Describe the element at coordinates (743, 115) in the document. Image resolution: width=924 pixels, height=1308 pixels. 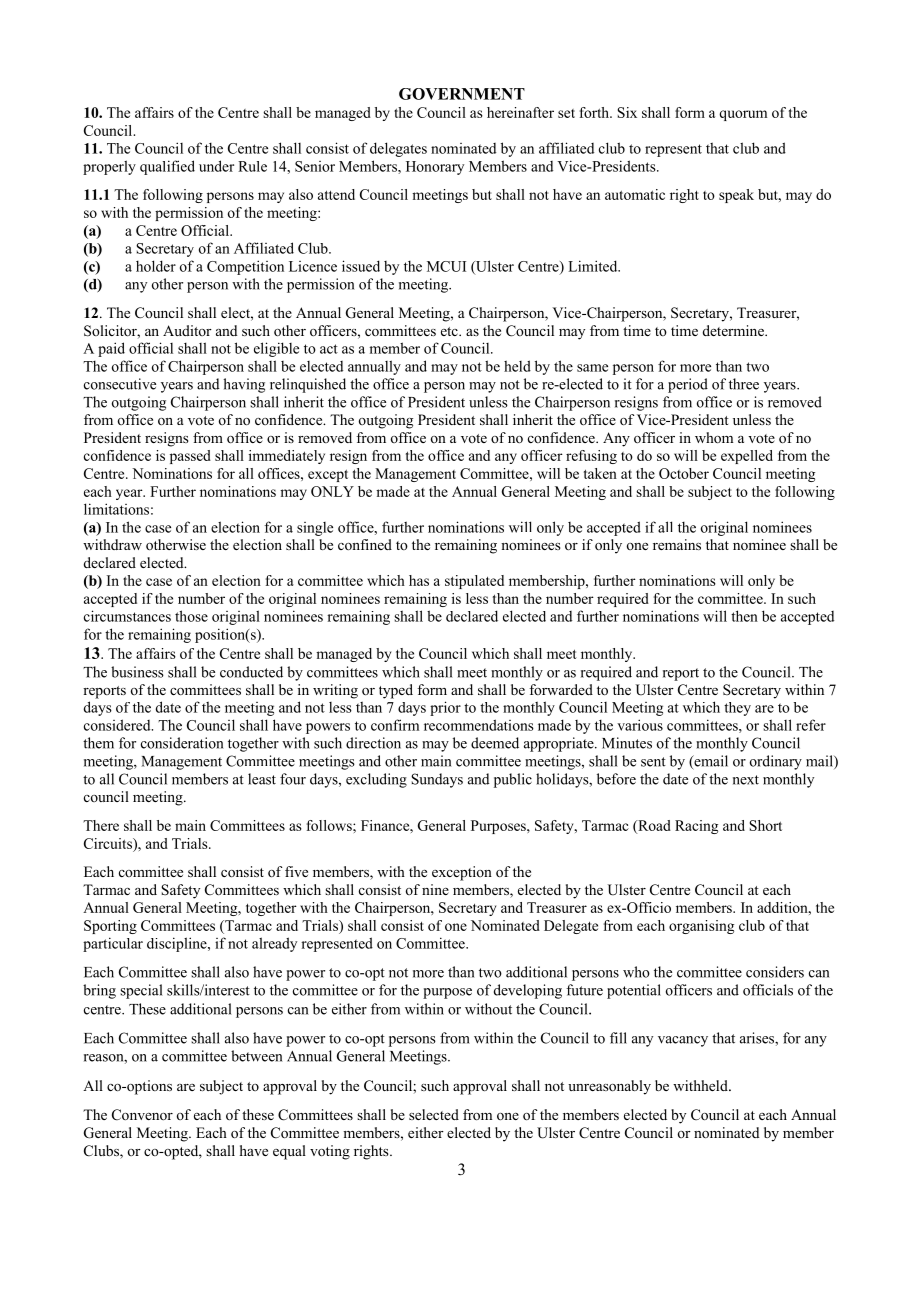
I see `quorum` at that location.
